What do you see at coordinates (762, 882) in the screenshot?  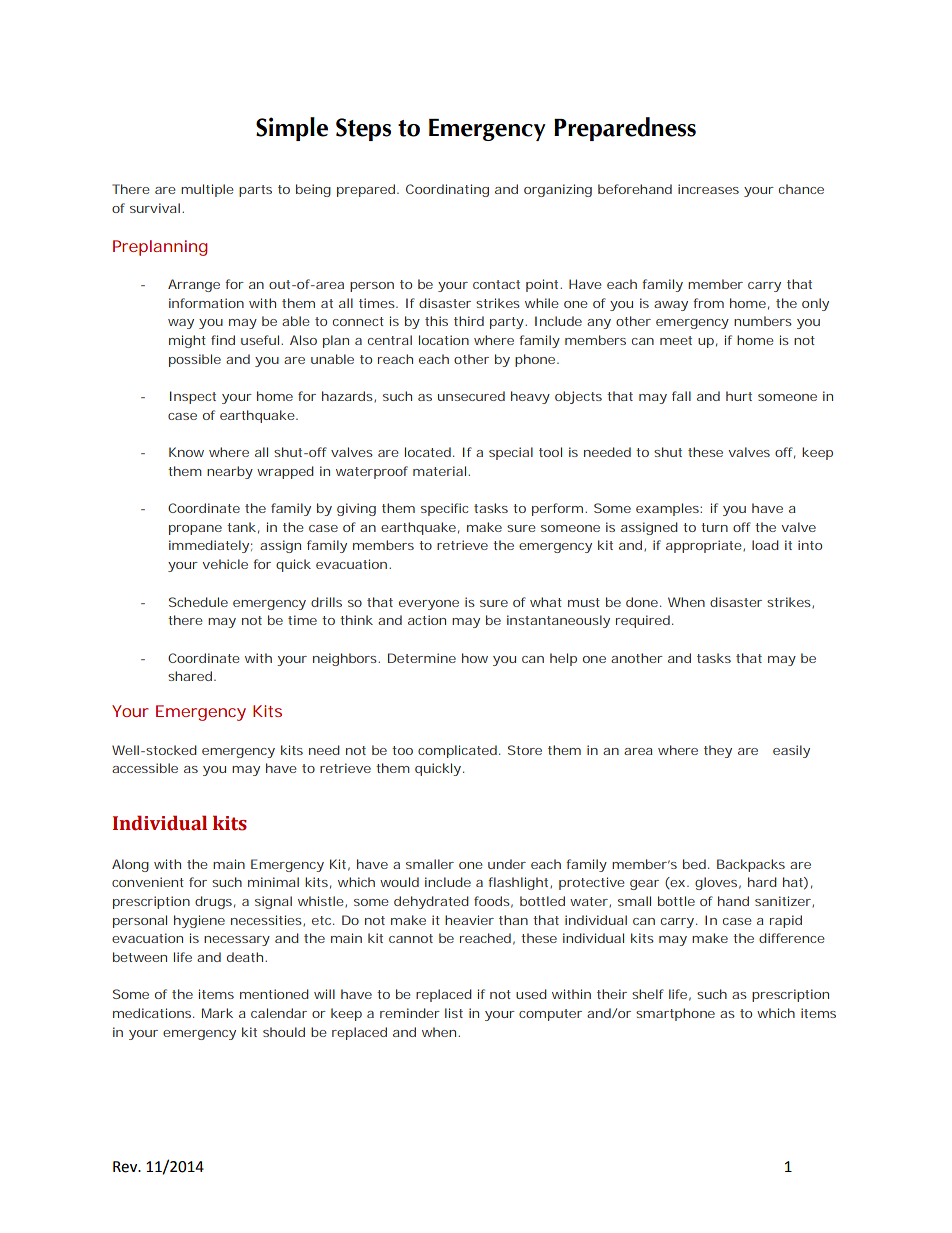 I see `hard` at bounding box center [762, 882].
